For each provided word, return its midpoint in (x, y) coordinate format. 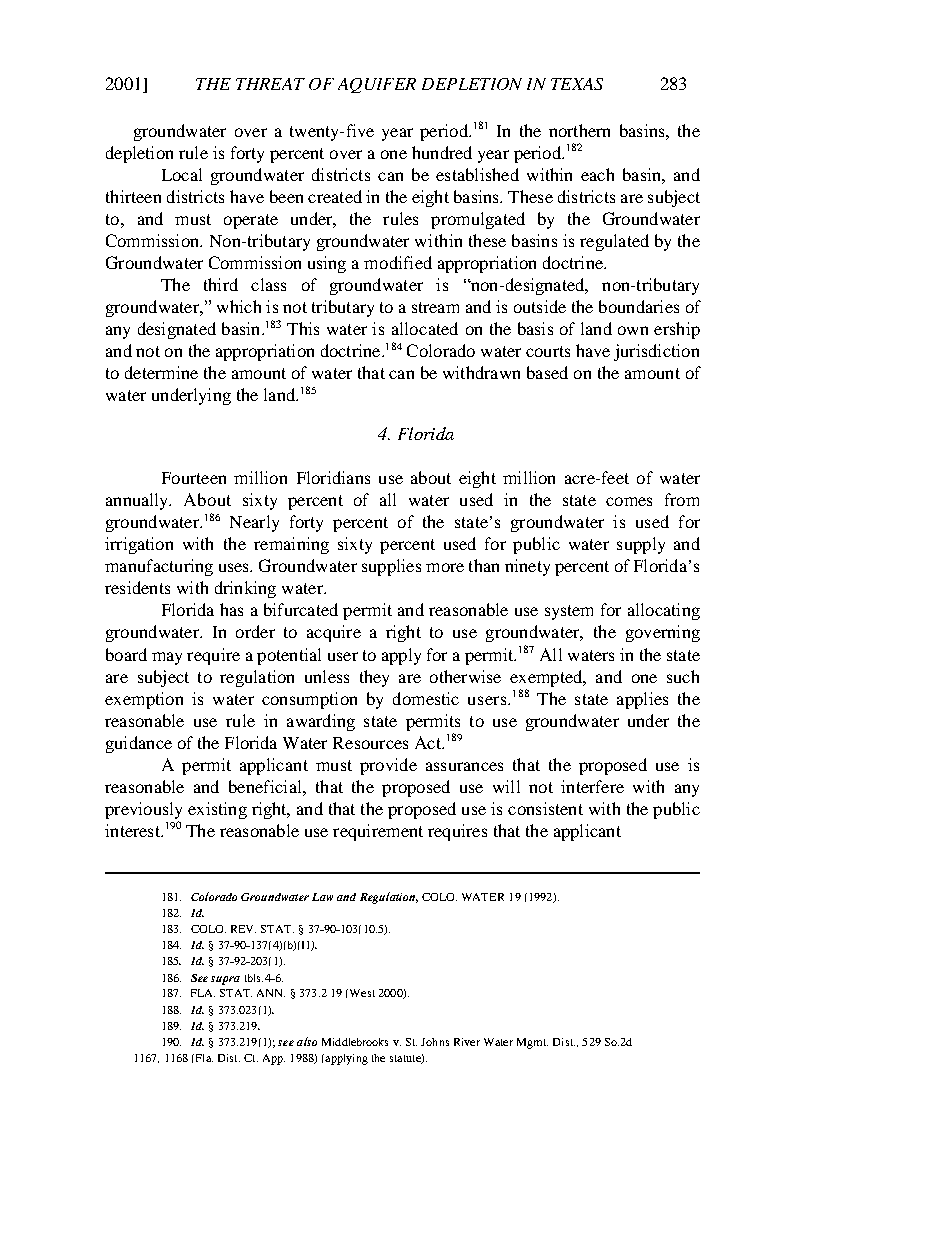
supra (225, 980)
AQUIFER (377, 85)
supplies (391, 567)
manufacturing (159, 567)
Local (182, 174)
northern (579, 130)
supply (641, 545)
